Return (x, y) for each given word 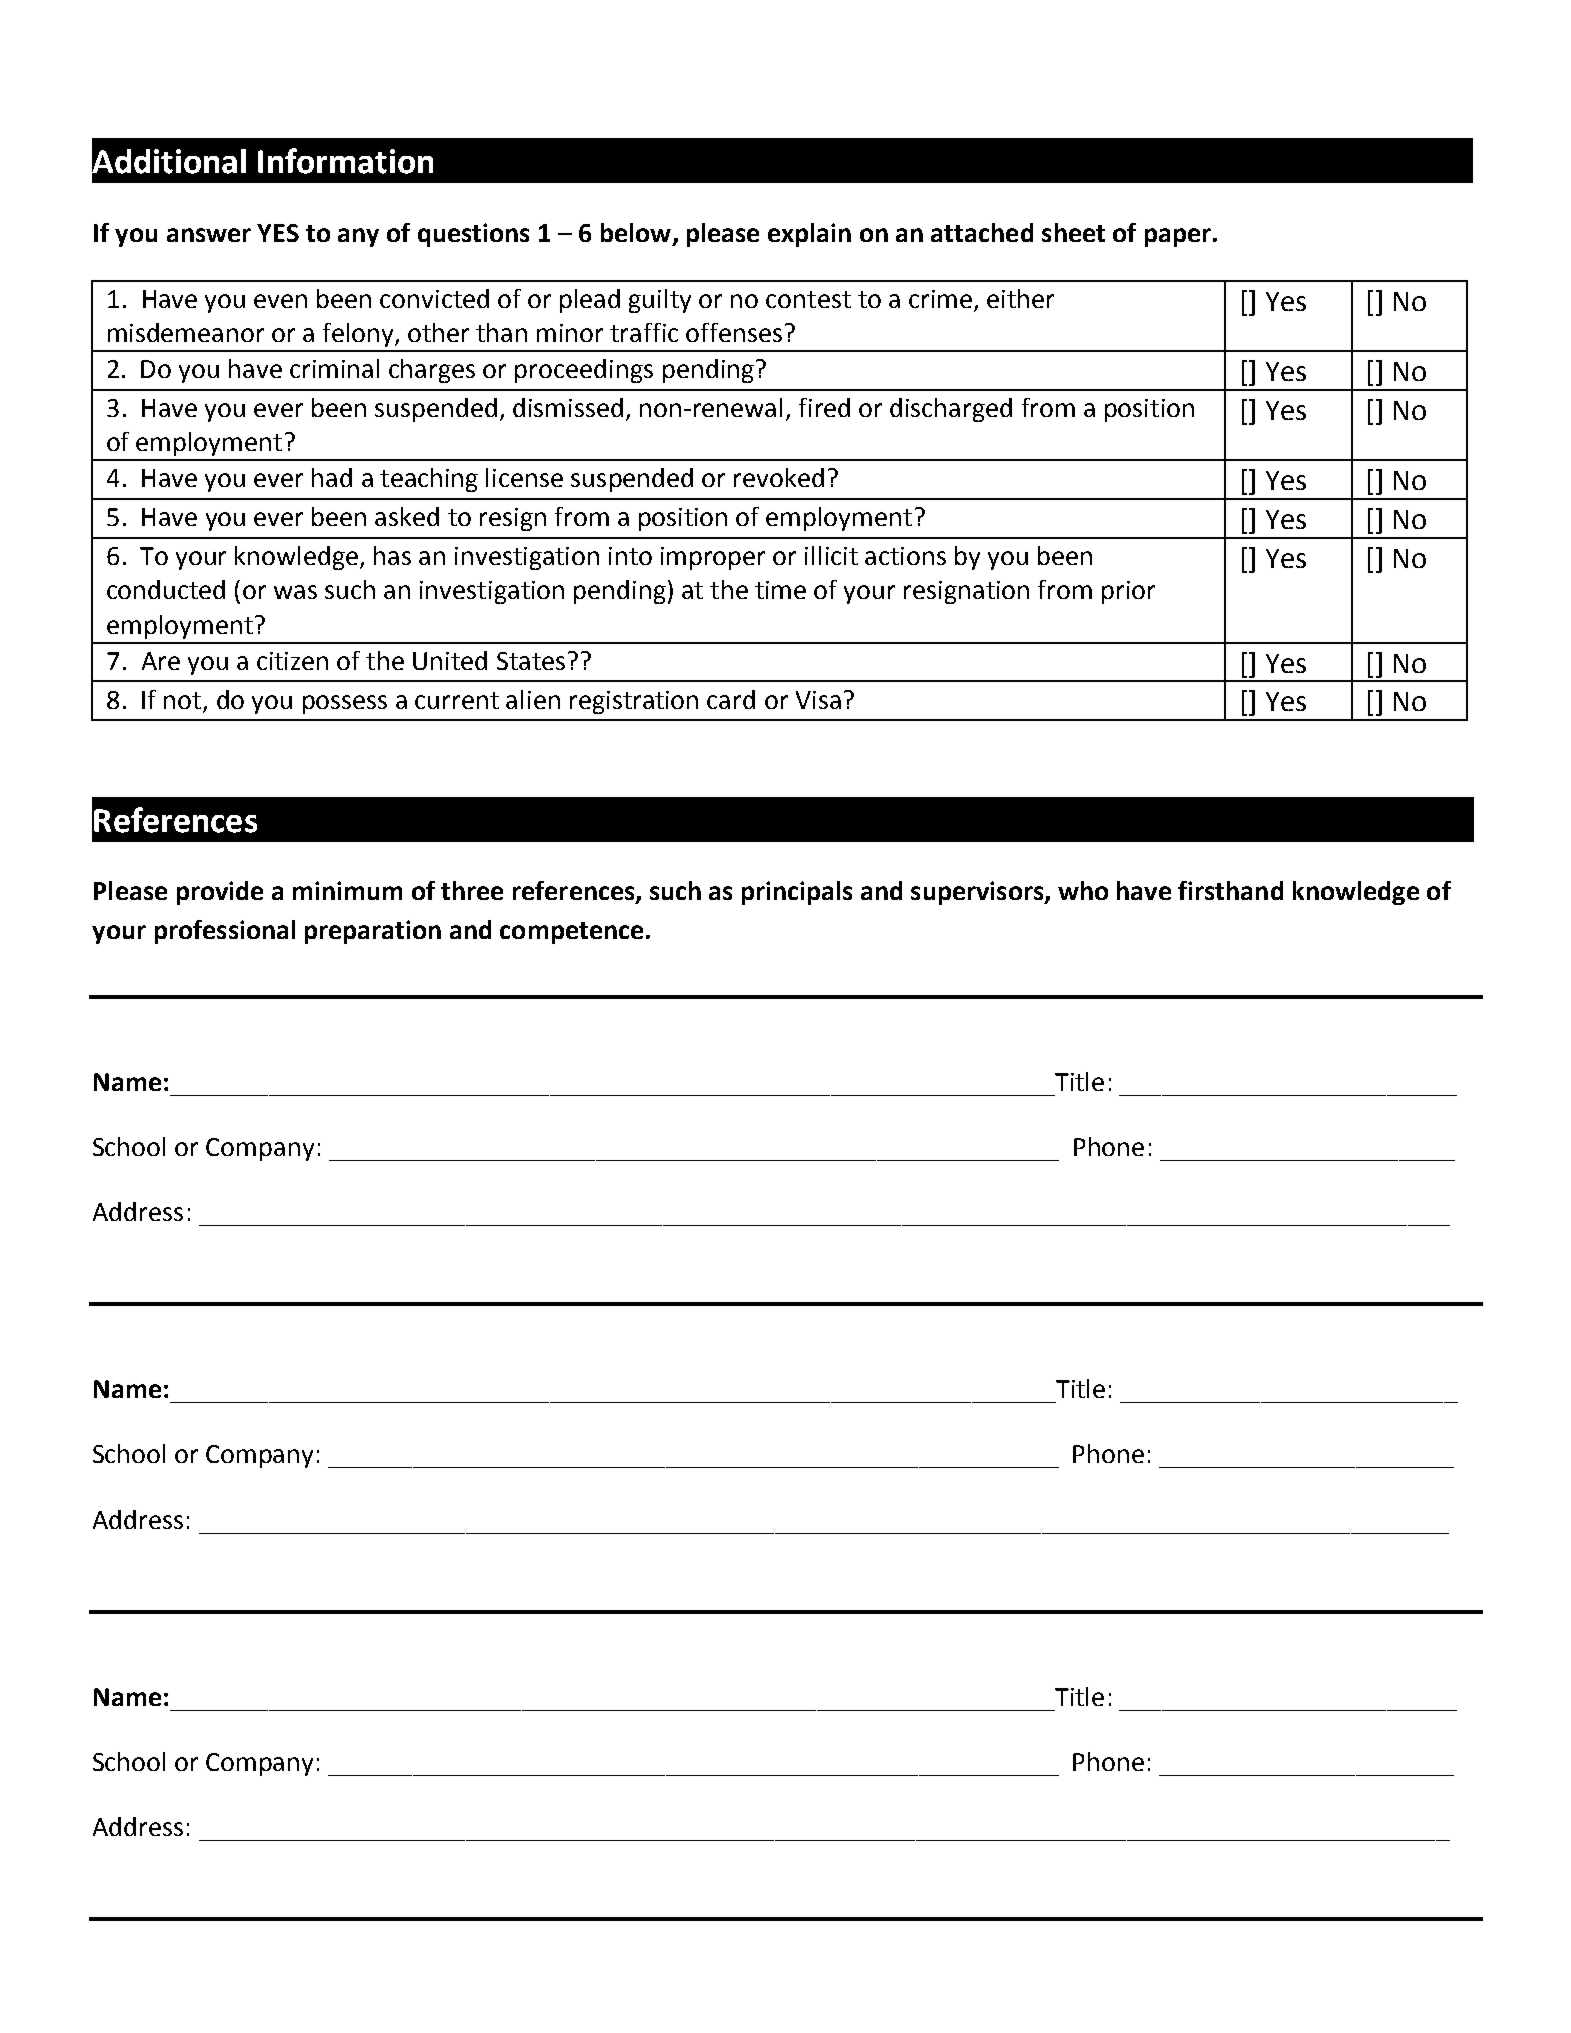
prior (1128, 592)
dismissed (568, 407)
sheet (1073, 232)
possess (345, 704)
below (636, 232)
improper (713, 558)
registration (634, 702)
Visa (818, 700)
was (295, 592)
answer (209, 235)
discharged (951, 410)
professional (225, 932)
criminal (334, 368)
